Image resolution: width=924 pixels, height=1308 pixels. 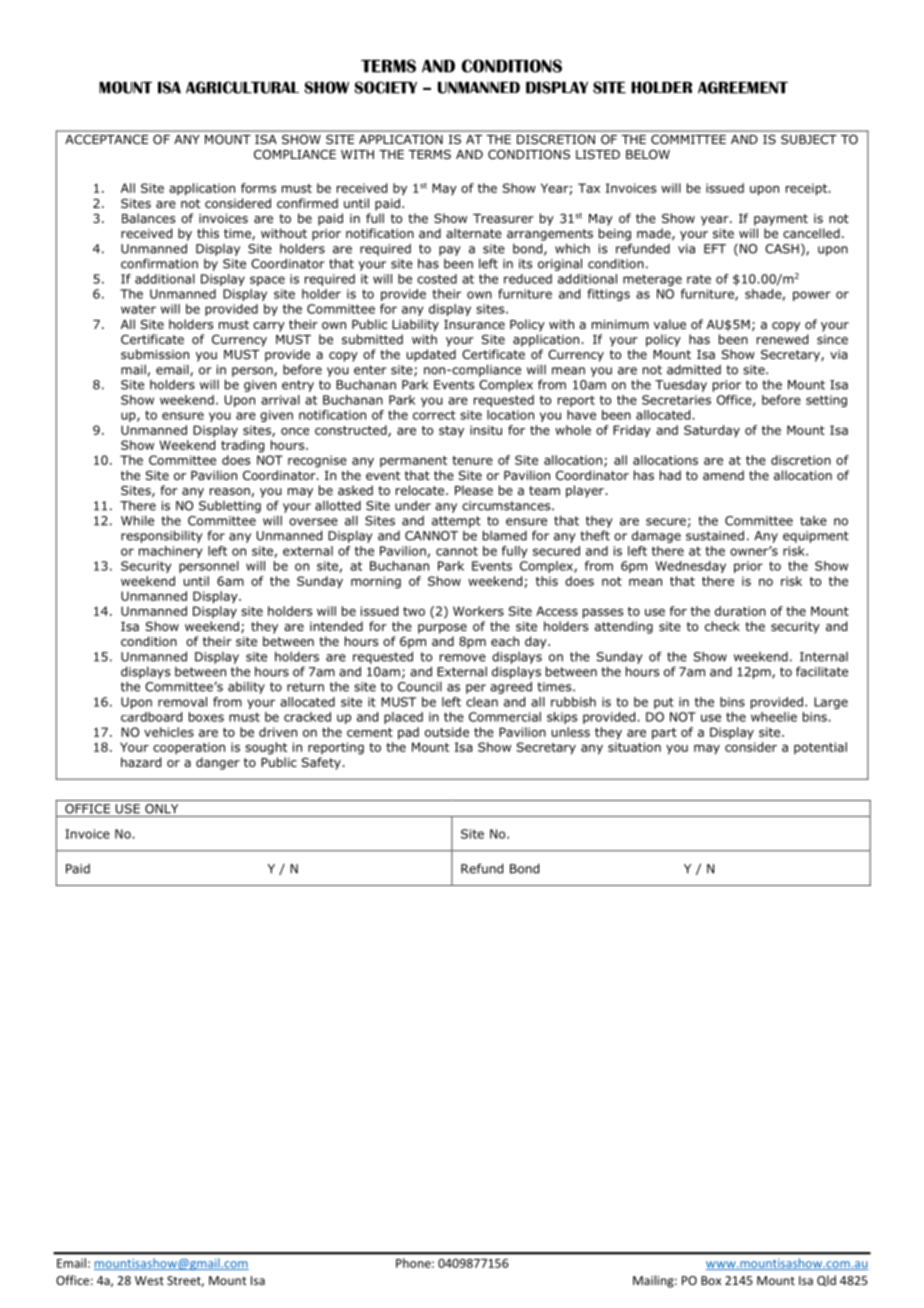 What do you see at coordinates (149, 1280) in the image?
I see `West` at bounding box center [149, 1280].
